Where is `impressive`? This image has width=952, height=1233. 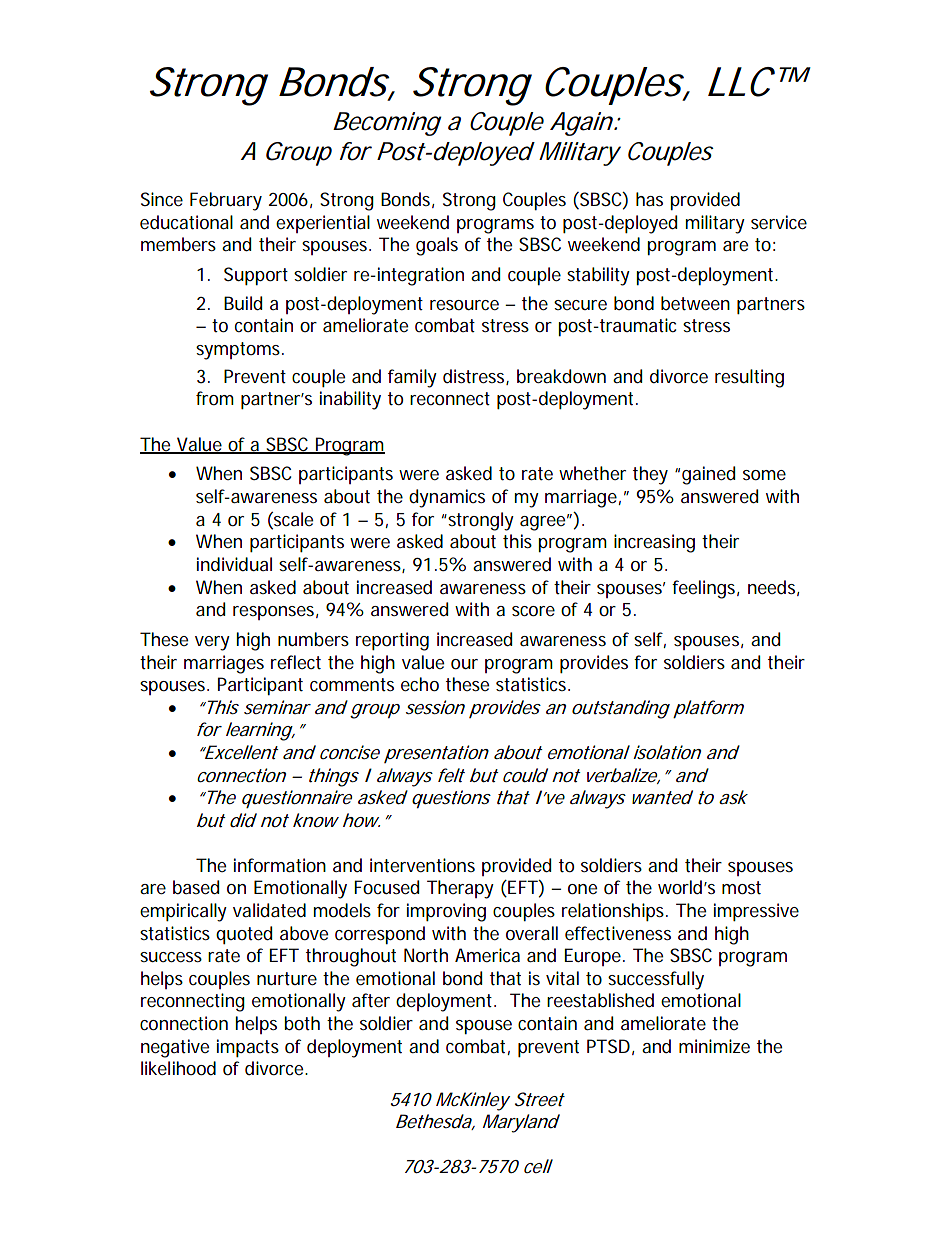 impressive is located at coordinates (756, 912).
